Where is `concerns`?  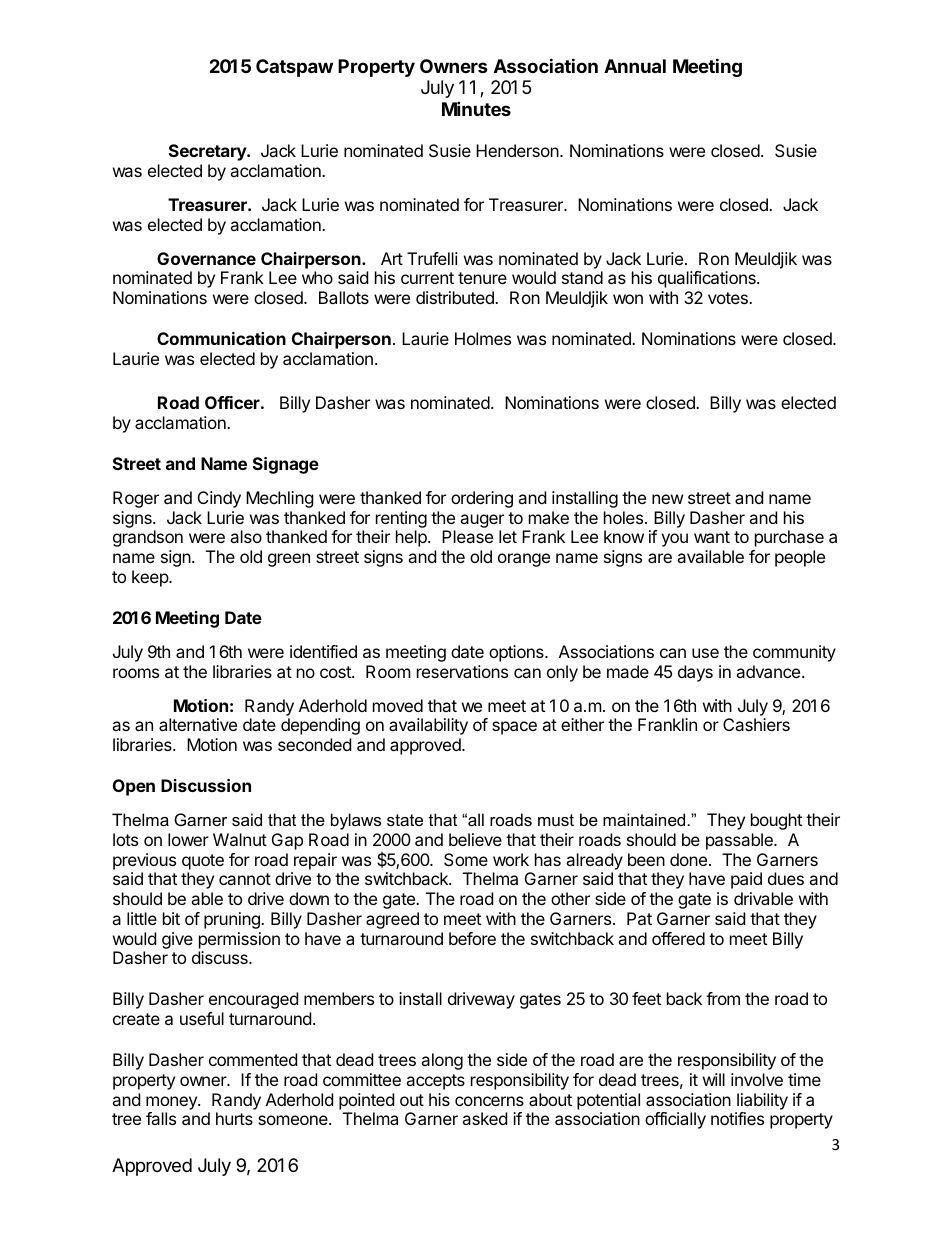 concerns is located at coordinates (489, 1101).
